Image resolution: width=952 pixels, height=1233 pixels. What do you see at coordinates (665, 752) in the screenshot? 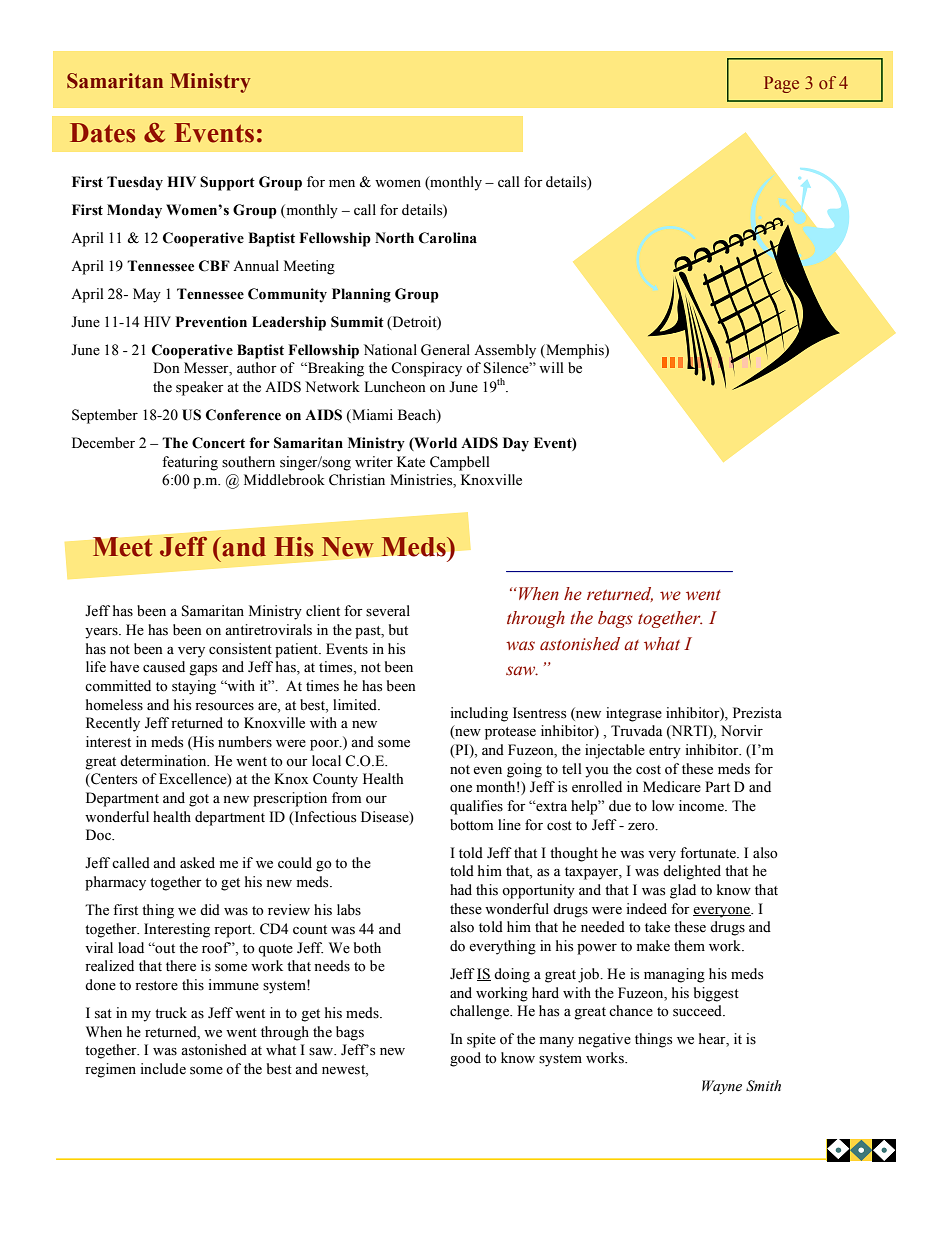
I see `entry` at bounding box center [665, 752].
